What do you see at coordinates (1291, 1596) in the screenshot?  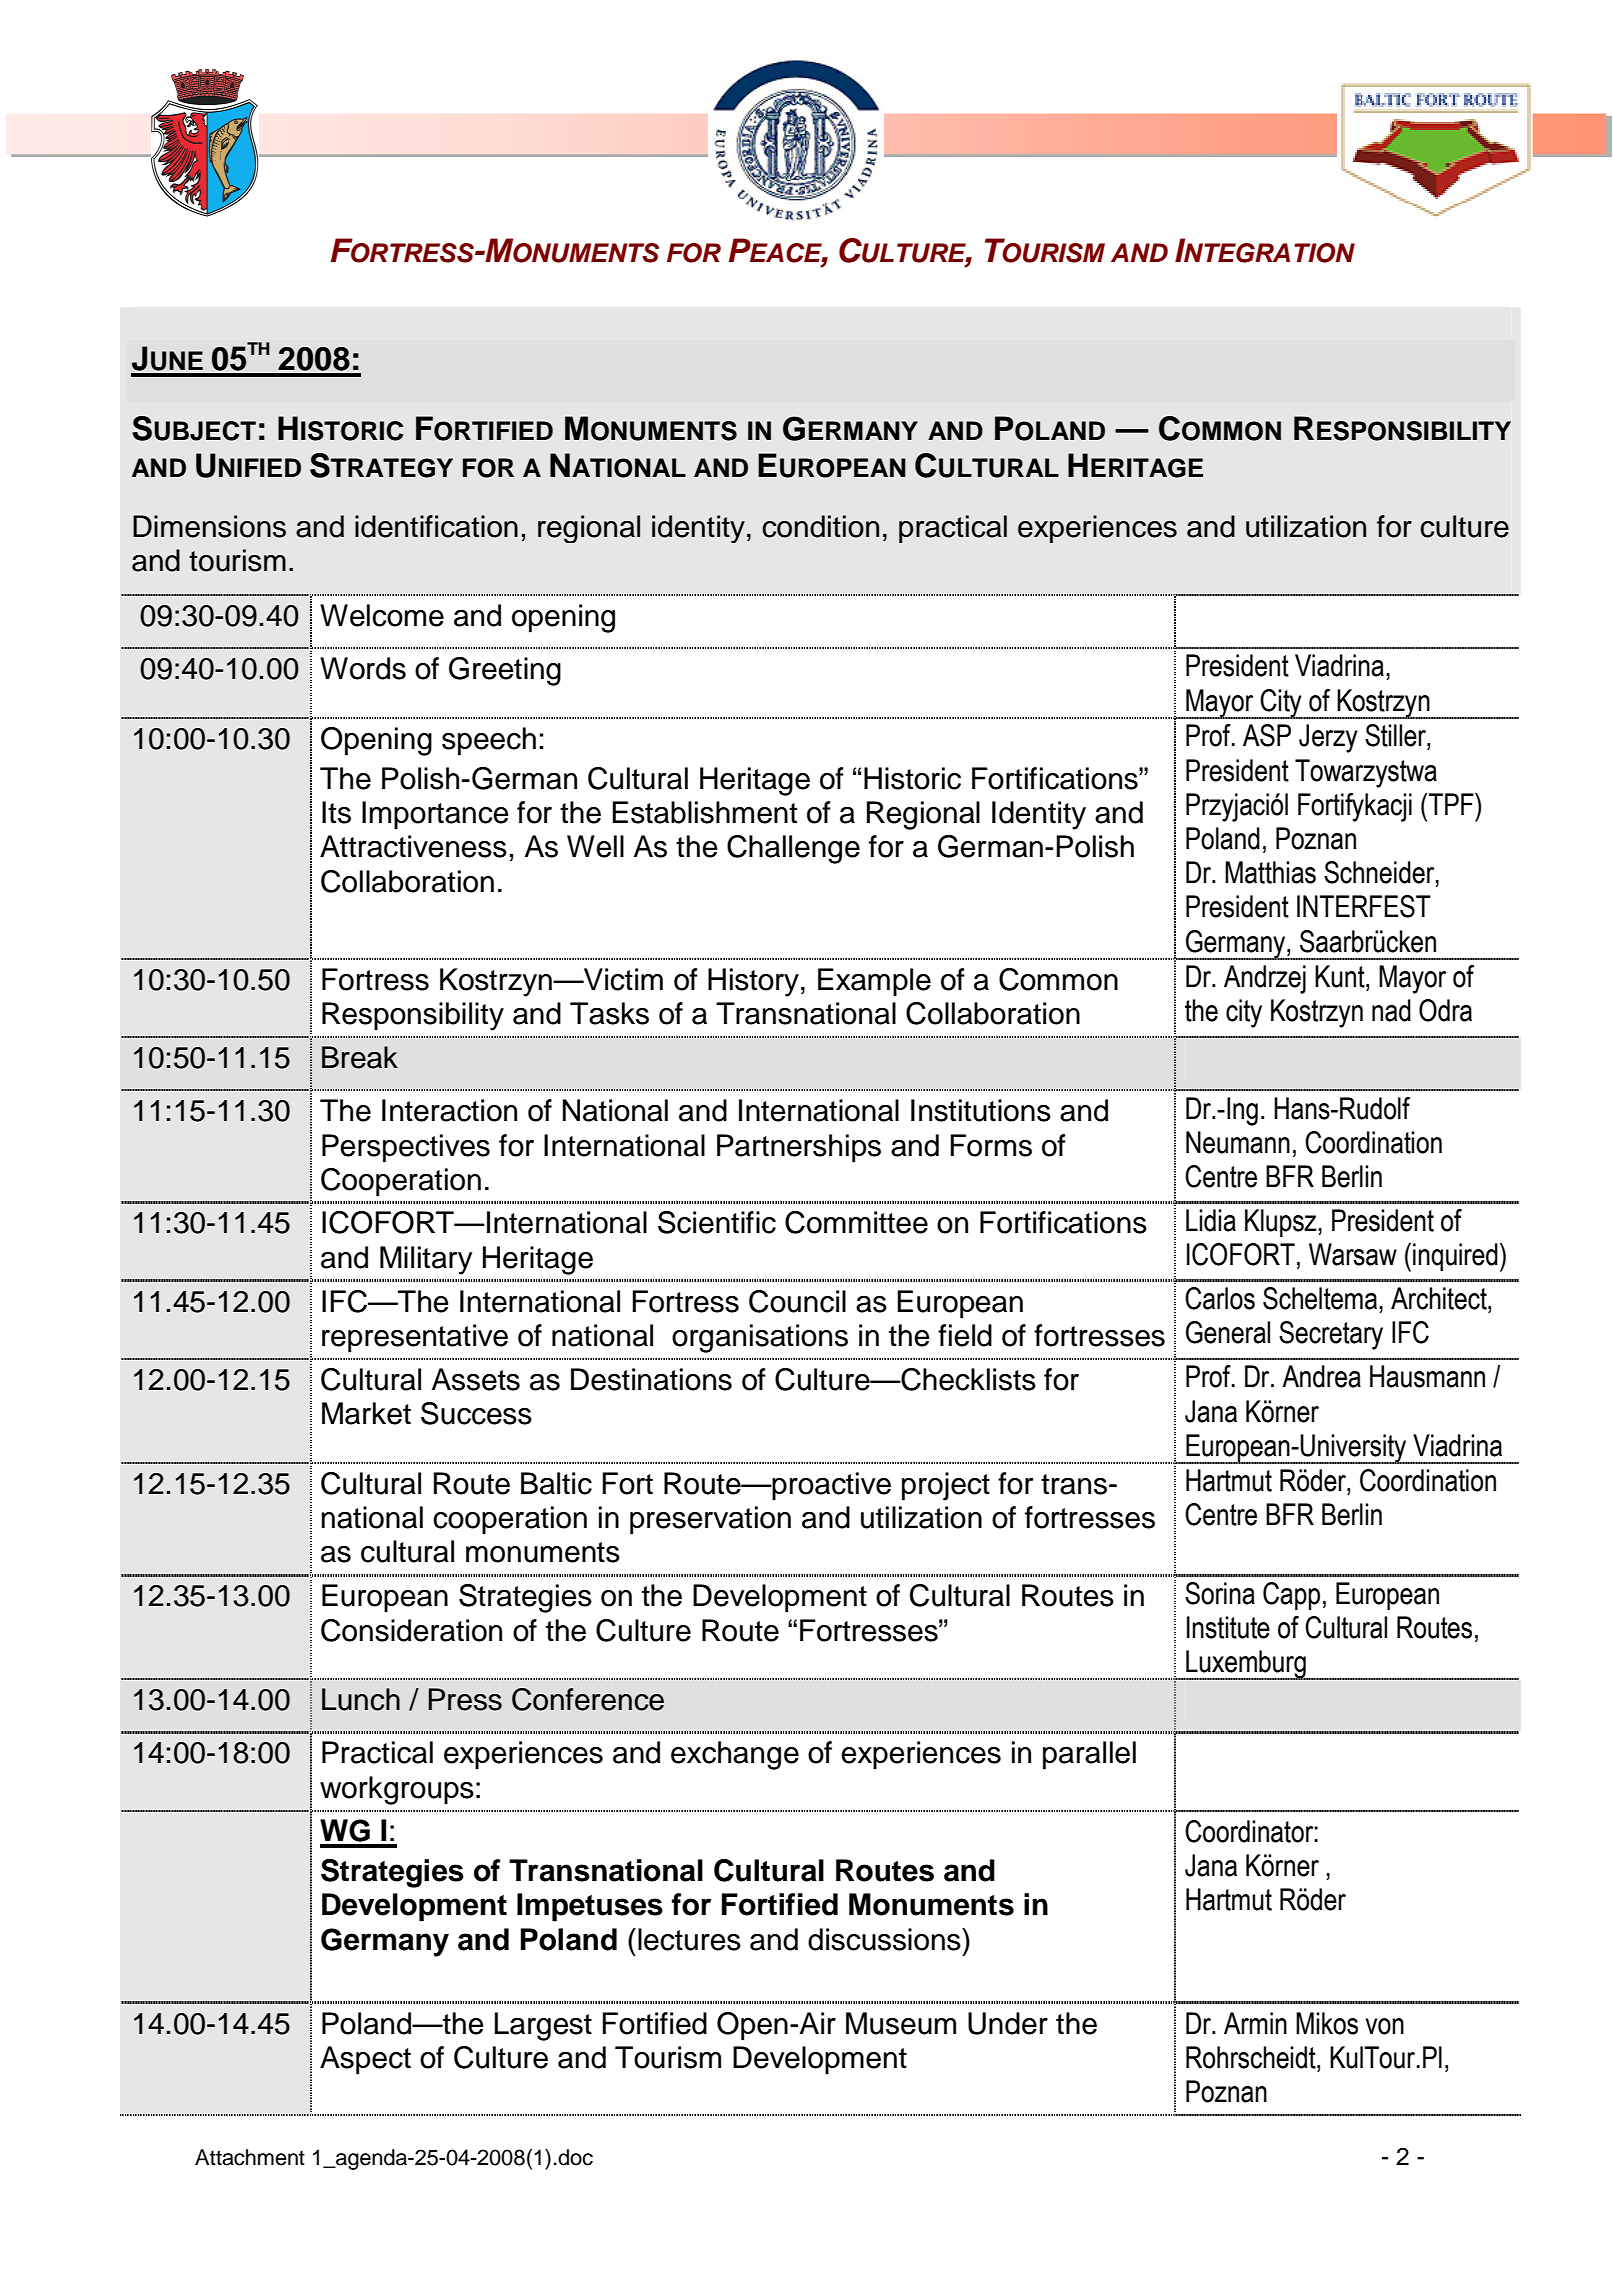 I see `Capp` at bounding box center [1291, 1596].
